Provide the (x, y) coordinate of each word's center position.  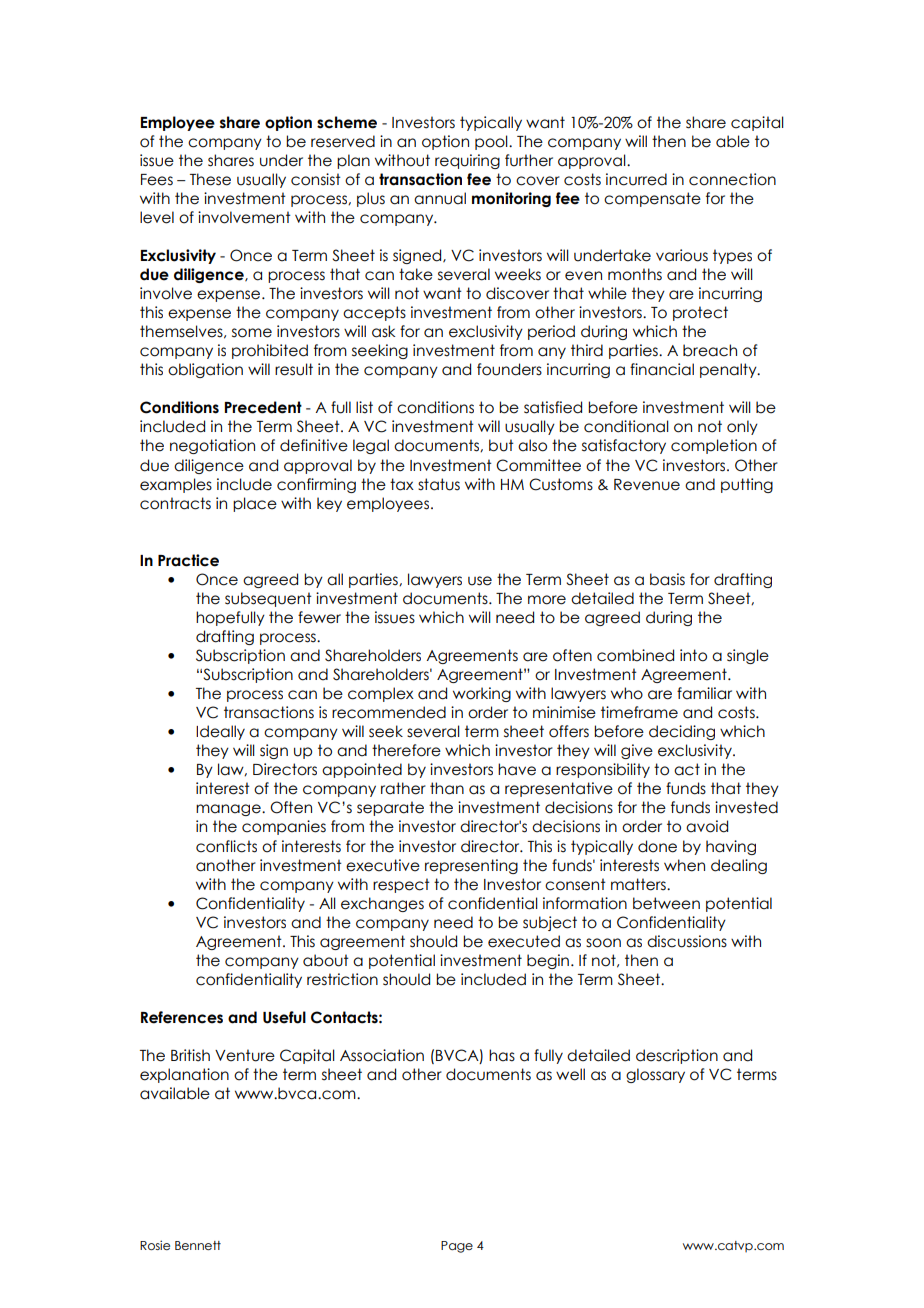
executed (524, 941)
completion (714, 446)
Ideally (220, 732)
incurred (636, 179)
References (182, 1017)
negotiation (212, 446)
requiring (467, 161)
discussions (687, 941)
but (501, 445)
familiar (704, 693)
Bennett (198, 1245)
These (210, 179)
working (482, 694)
